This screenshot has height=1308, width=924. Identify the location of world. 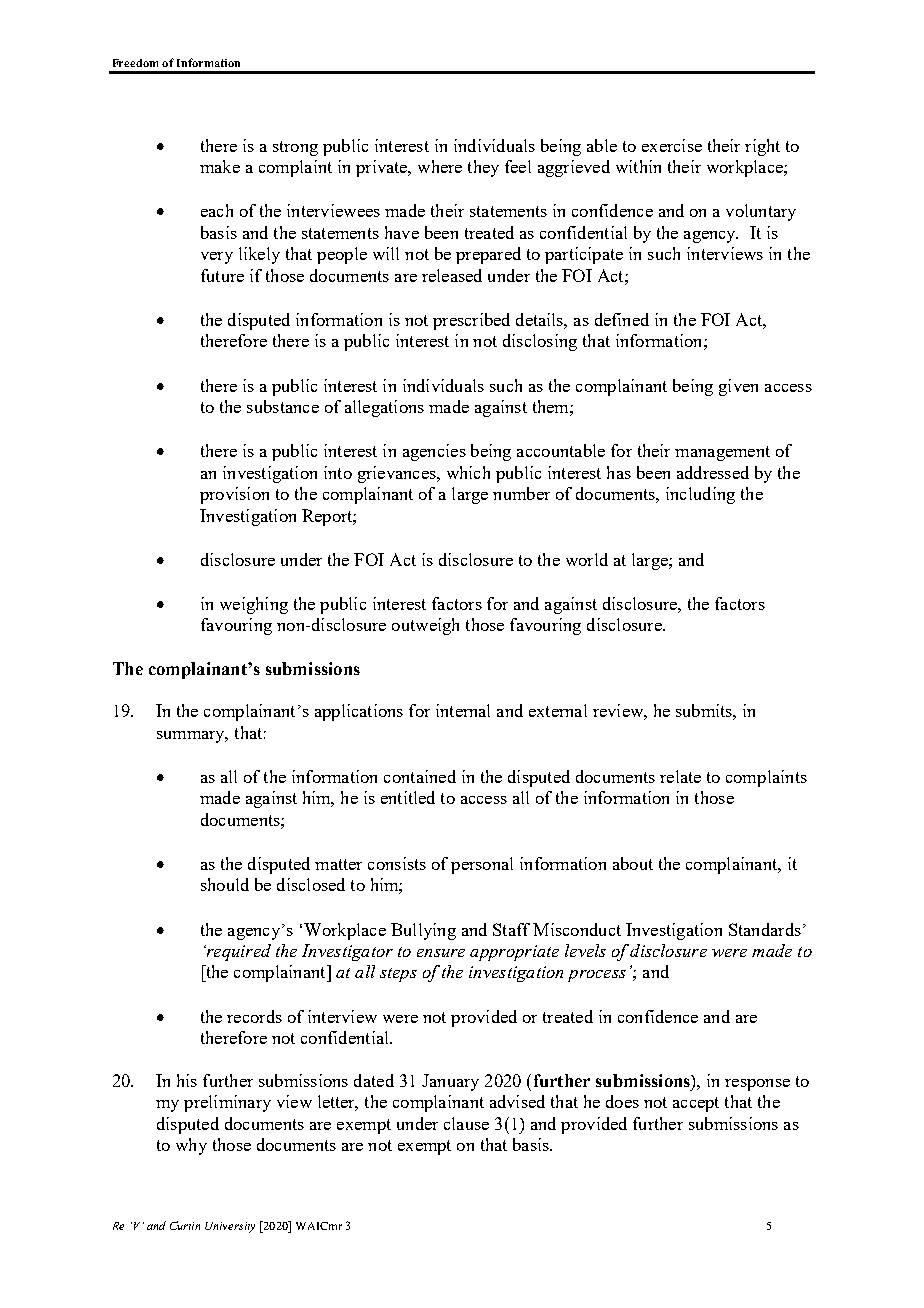
(587, 559).
